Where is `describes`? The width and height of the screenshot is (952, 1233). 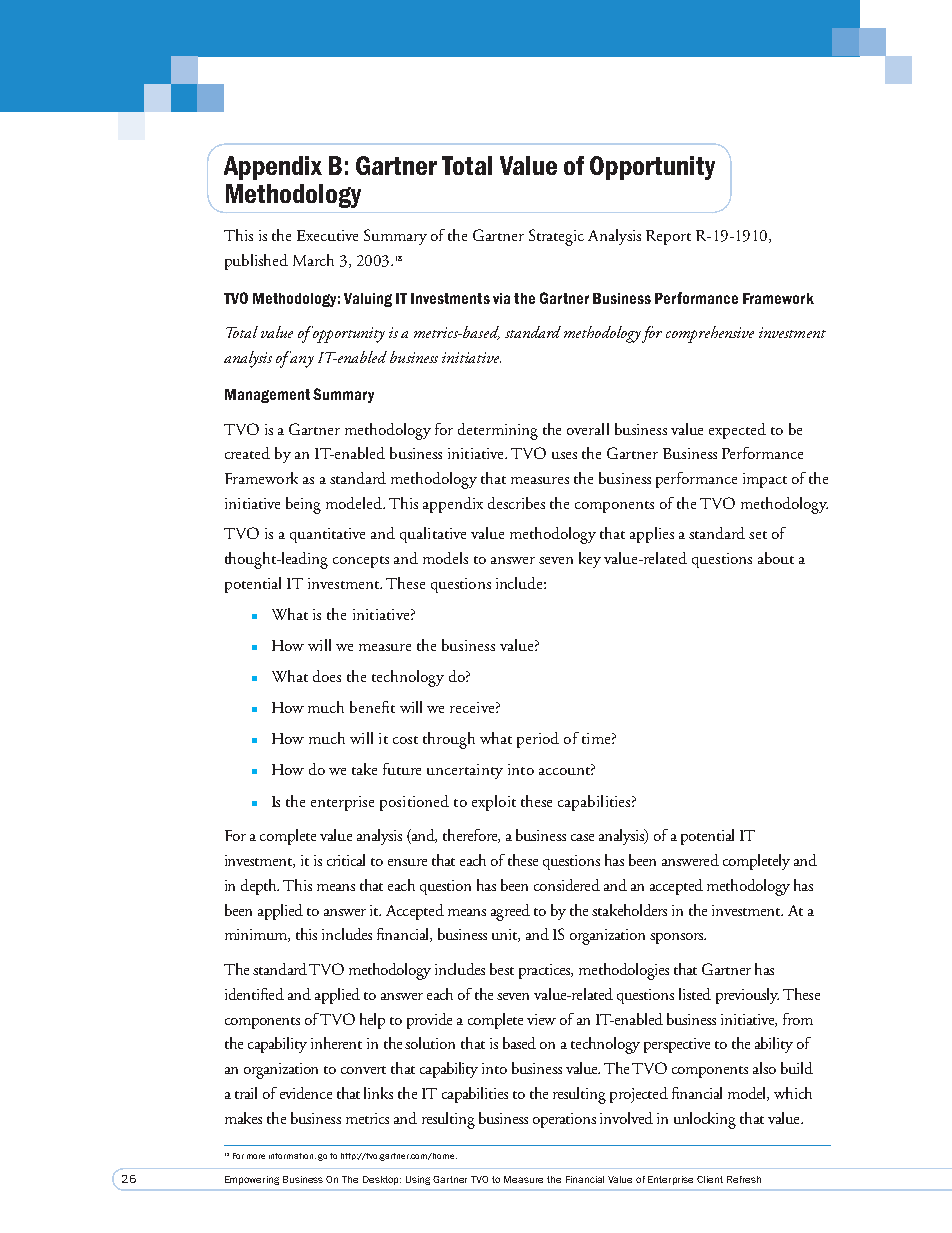 describes is located at coordinates (516, 503).
